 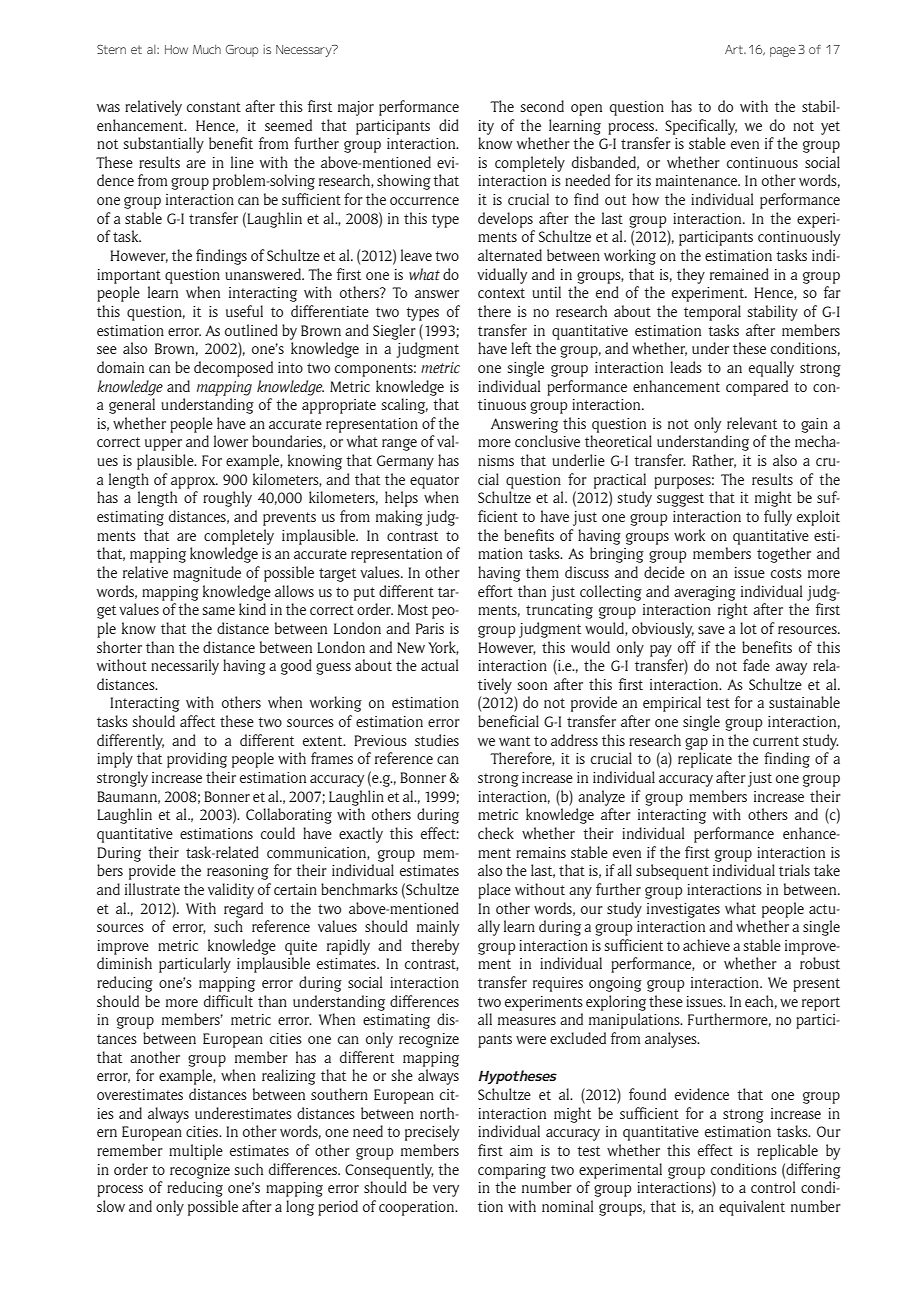 I want to click on decomposed, so click(x=233, y=369).
